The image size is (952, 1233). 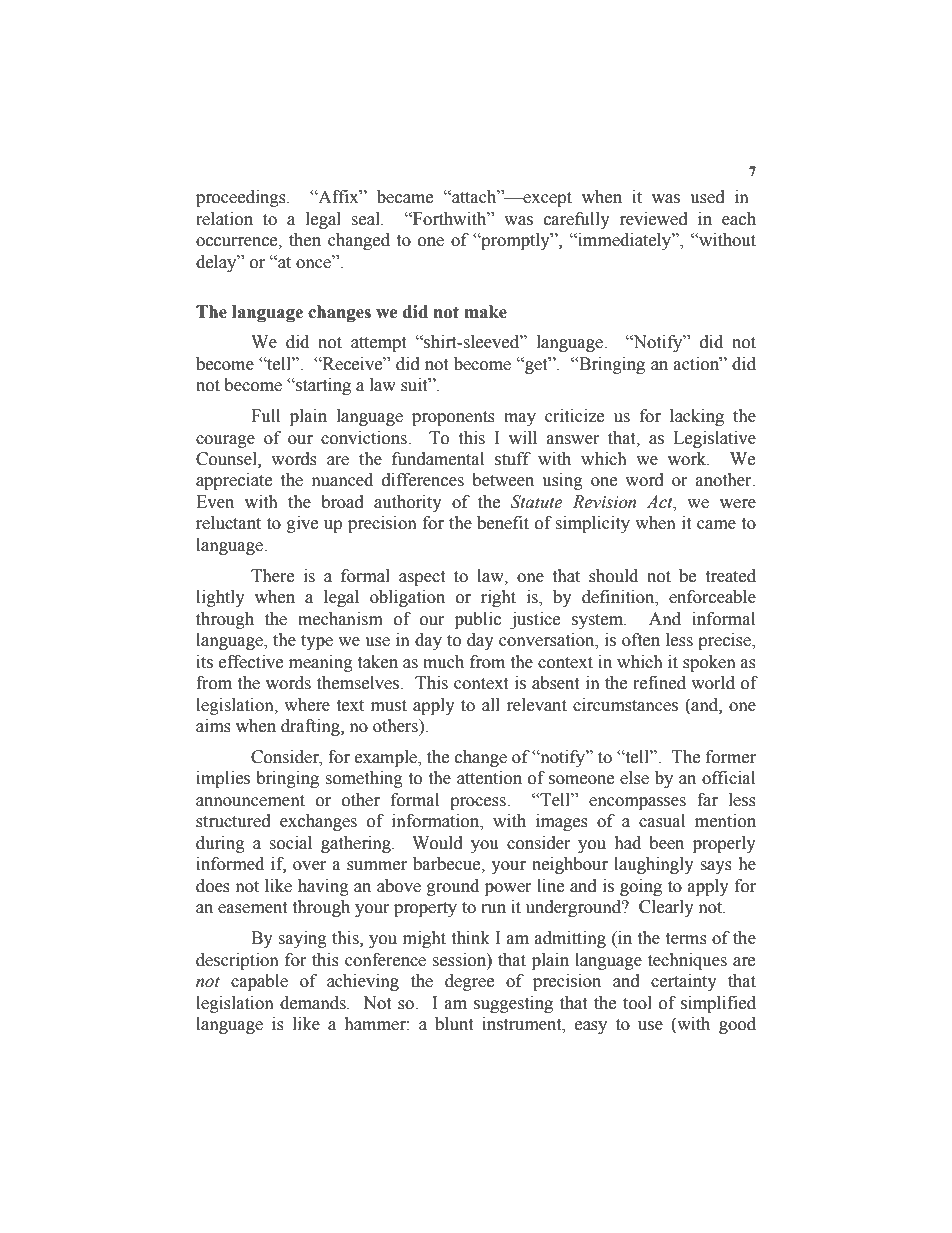 What do you see at coordinates (259, 982) in the image?
I see `capable` at bounding box center [259, 982].
